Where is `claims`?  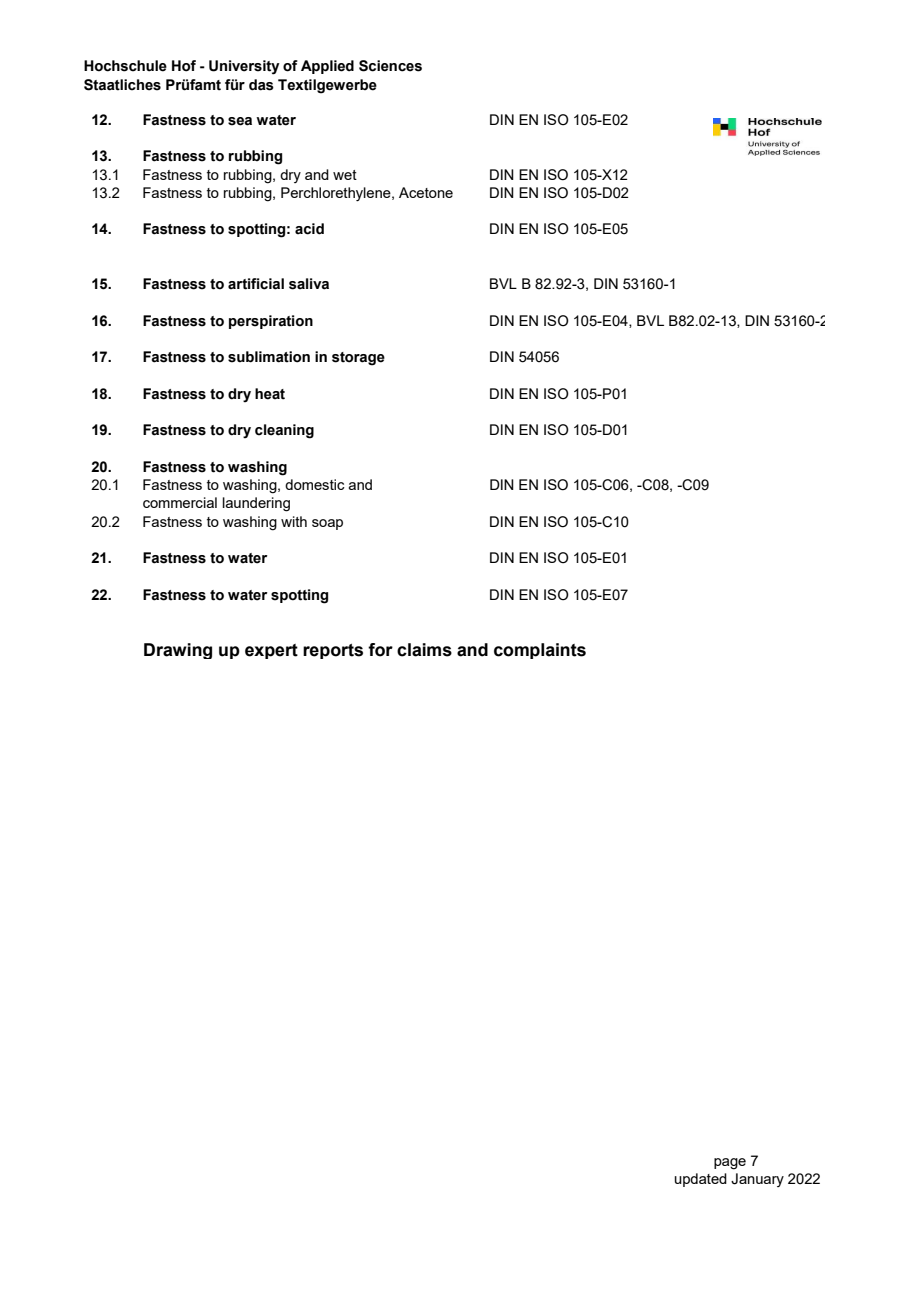 claims is located at coordinates (424, 650).
